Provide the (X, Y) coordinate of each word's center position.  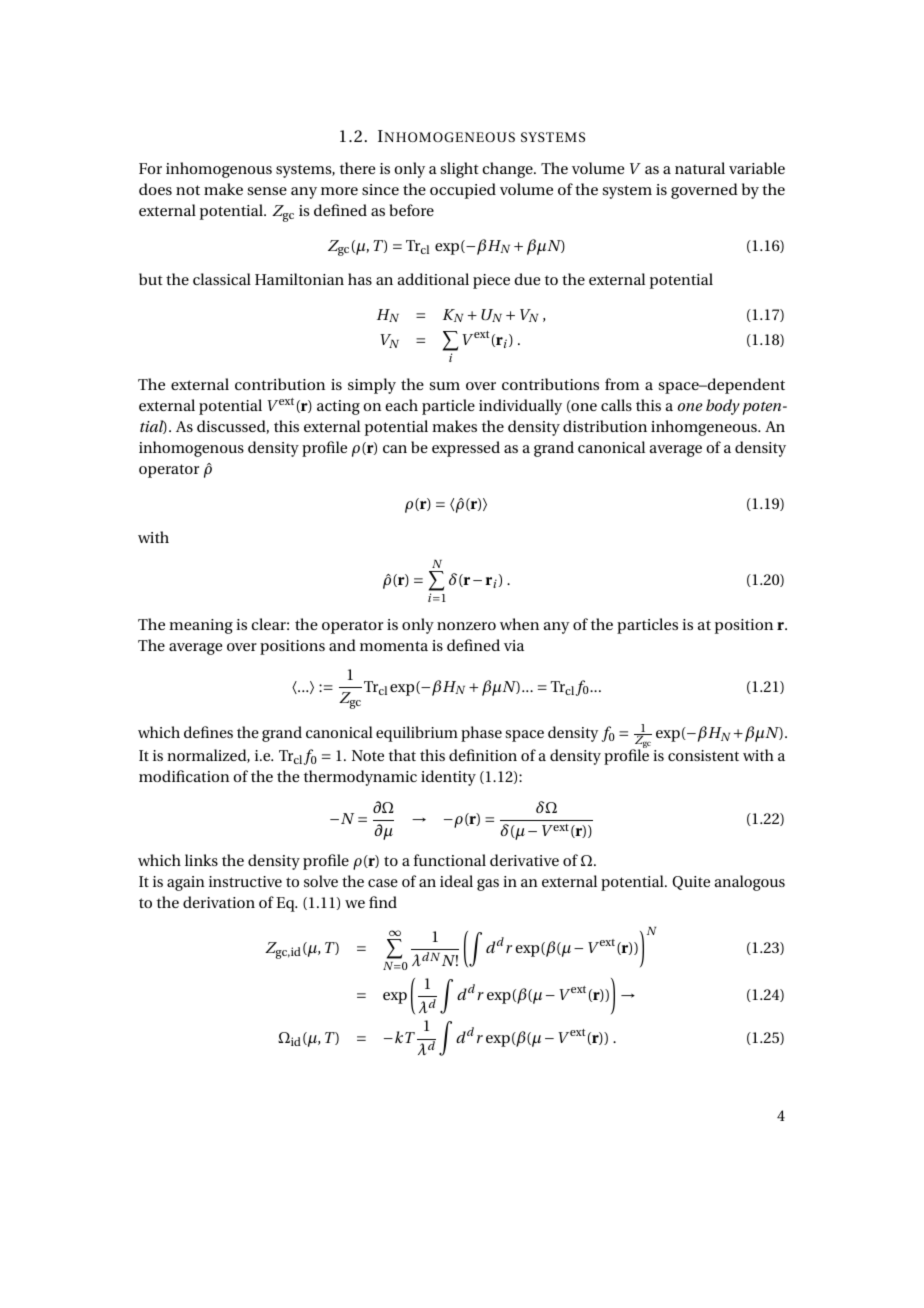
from (622, 384)
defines (208, 732)
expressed (466, 449)
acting (338, 407)
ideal (456, 881)
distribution (605, 426)
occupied (463, 191)
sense (267, 191)
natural (700, 168)
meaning (201, 626)
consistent (703, 755)
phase (481, 734)
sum (445, 386)
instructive (245, 881)
